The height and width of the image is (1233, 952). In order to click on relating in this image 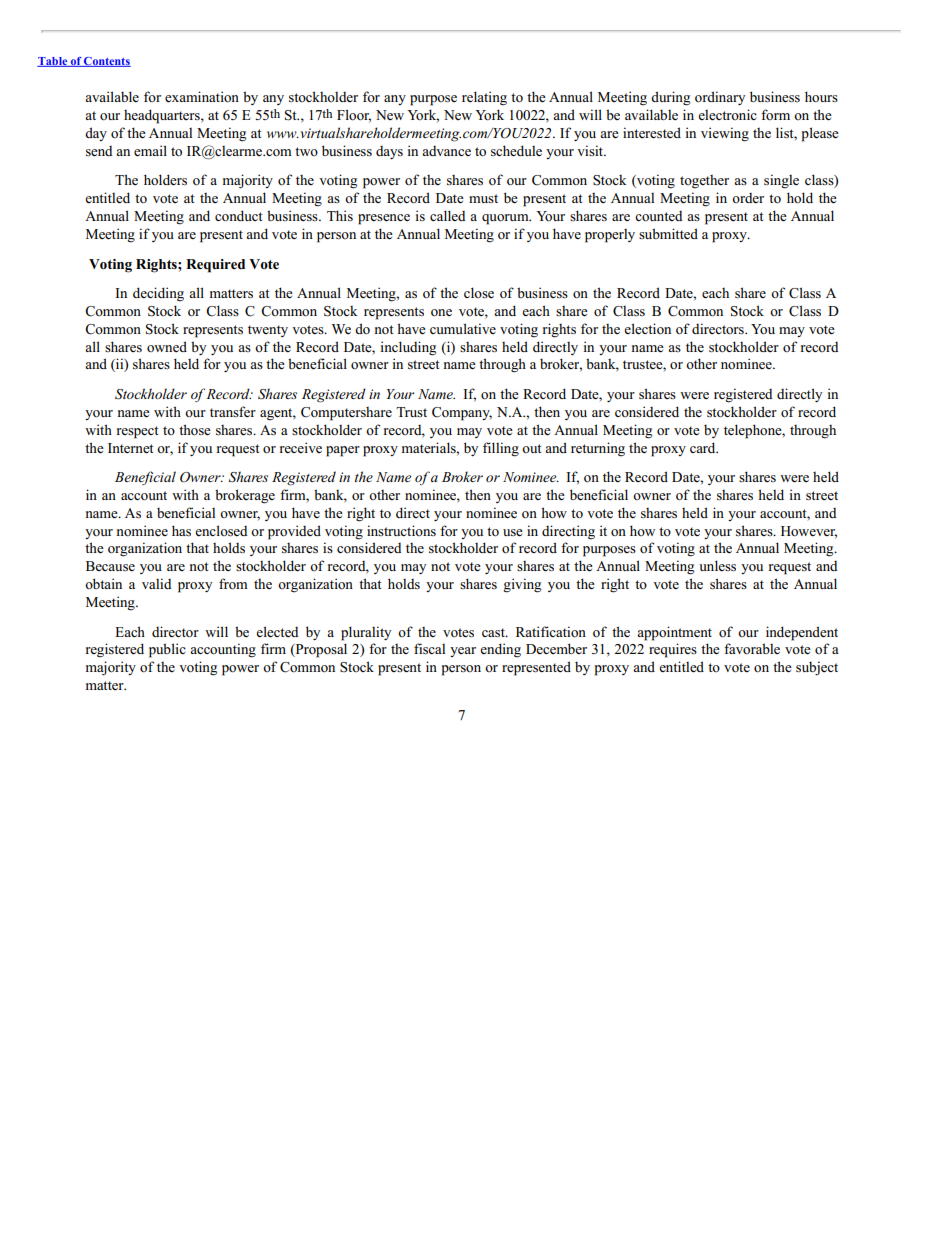, I will do `click(484, 98)`.
